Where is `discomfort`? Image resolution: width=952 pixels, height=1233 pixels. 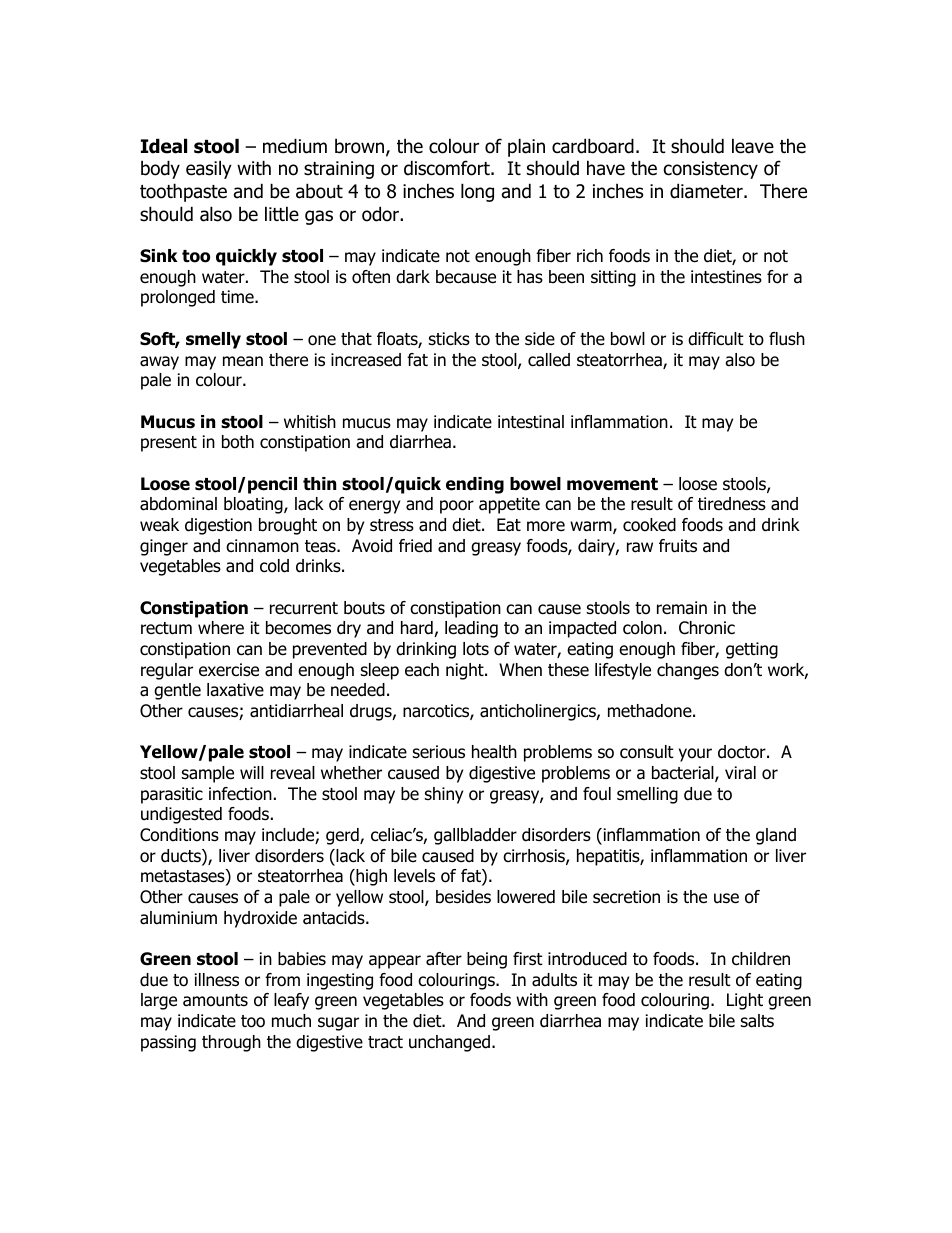
discomfort is located at coordinates (448, 168).
